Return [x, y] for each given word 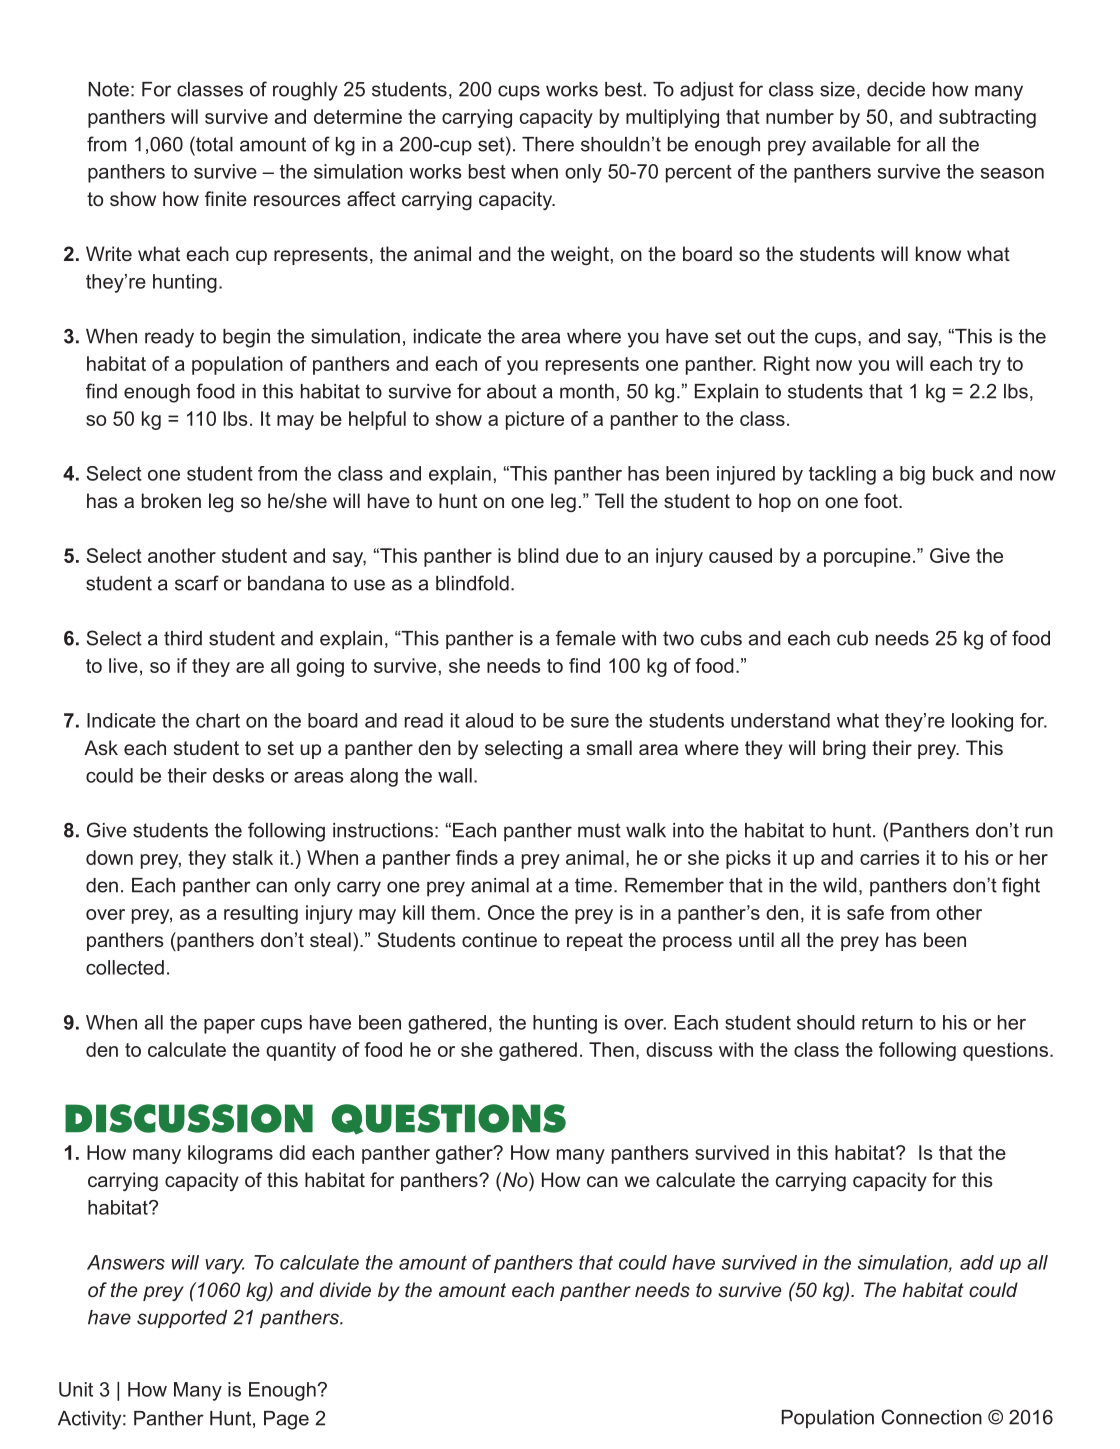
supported [182, 1319]
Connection [932, 1417]
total [213, 144]
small [609, 747]
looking [982, 722]
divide [345, 1289]
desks [238, 775]
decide [896, 89]
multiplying [672, 118]
